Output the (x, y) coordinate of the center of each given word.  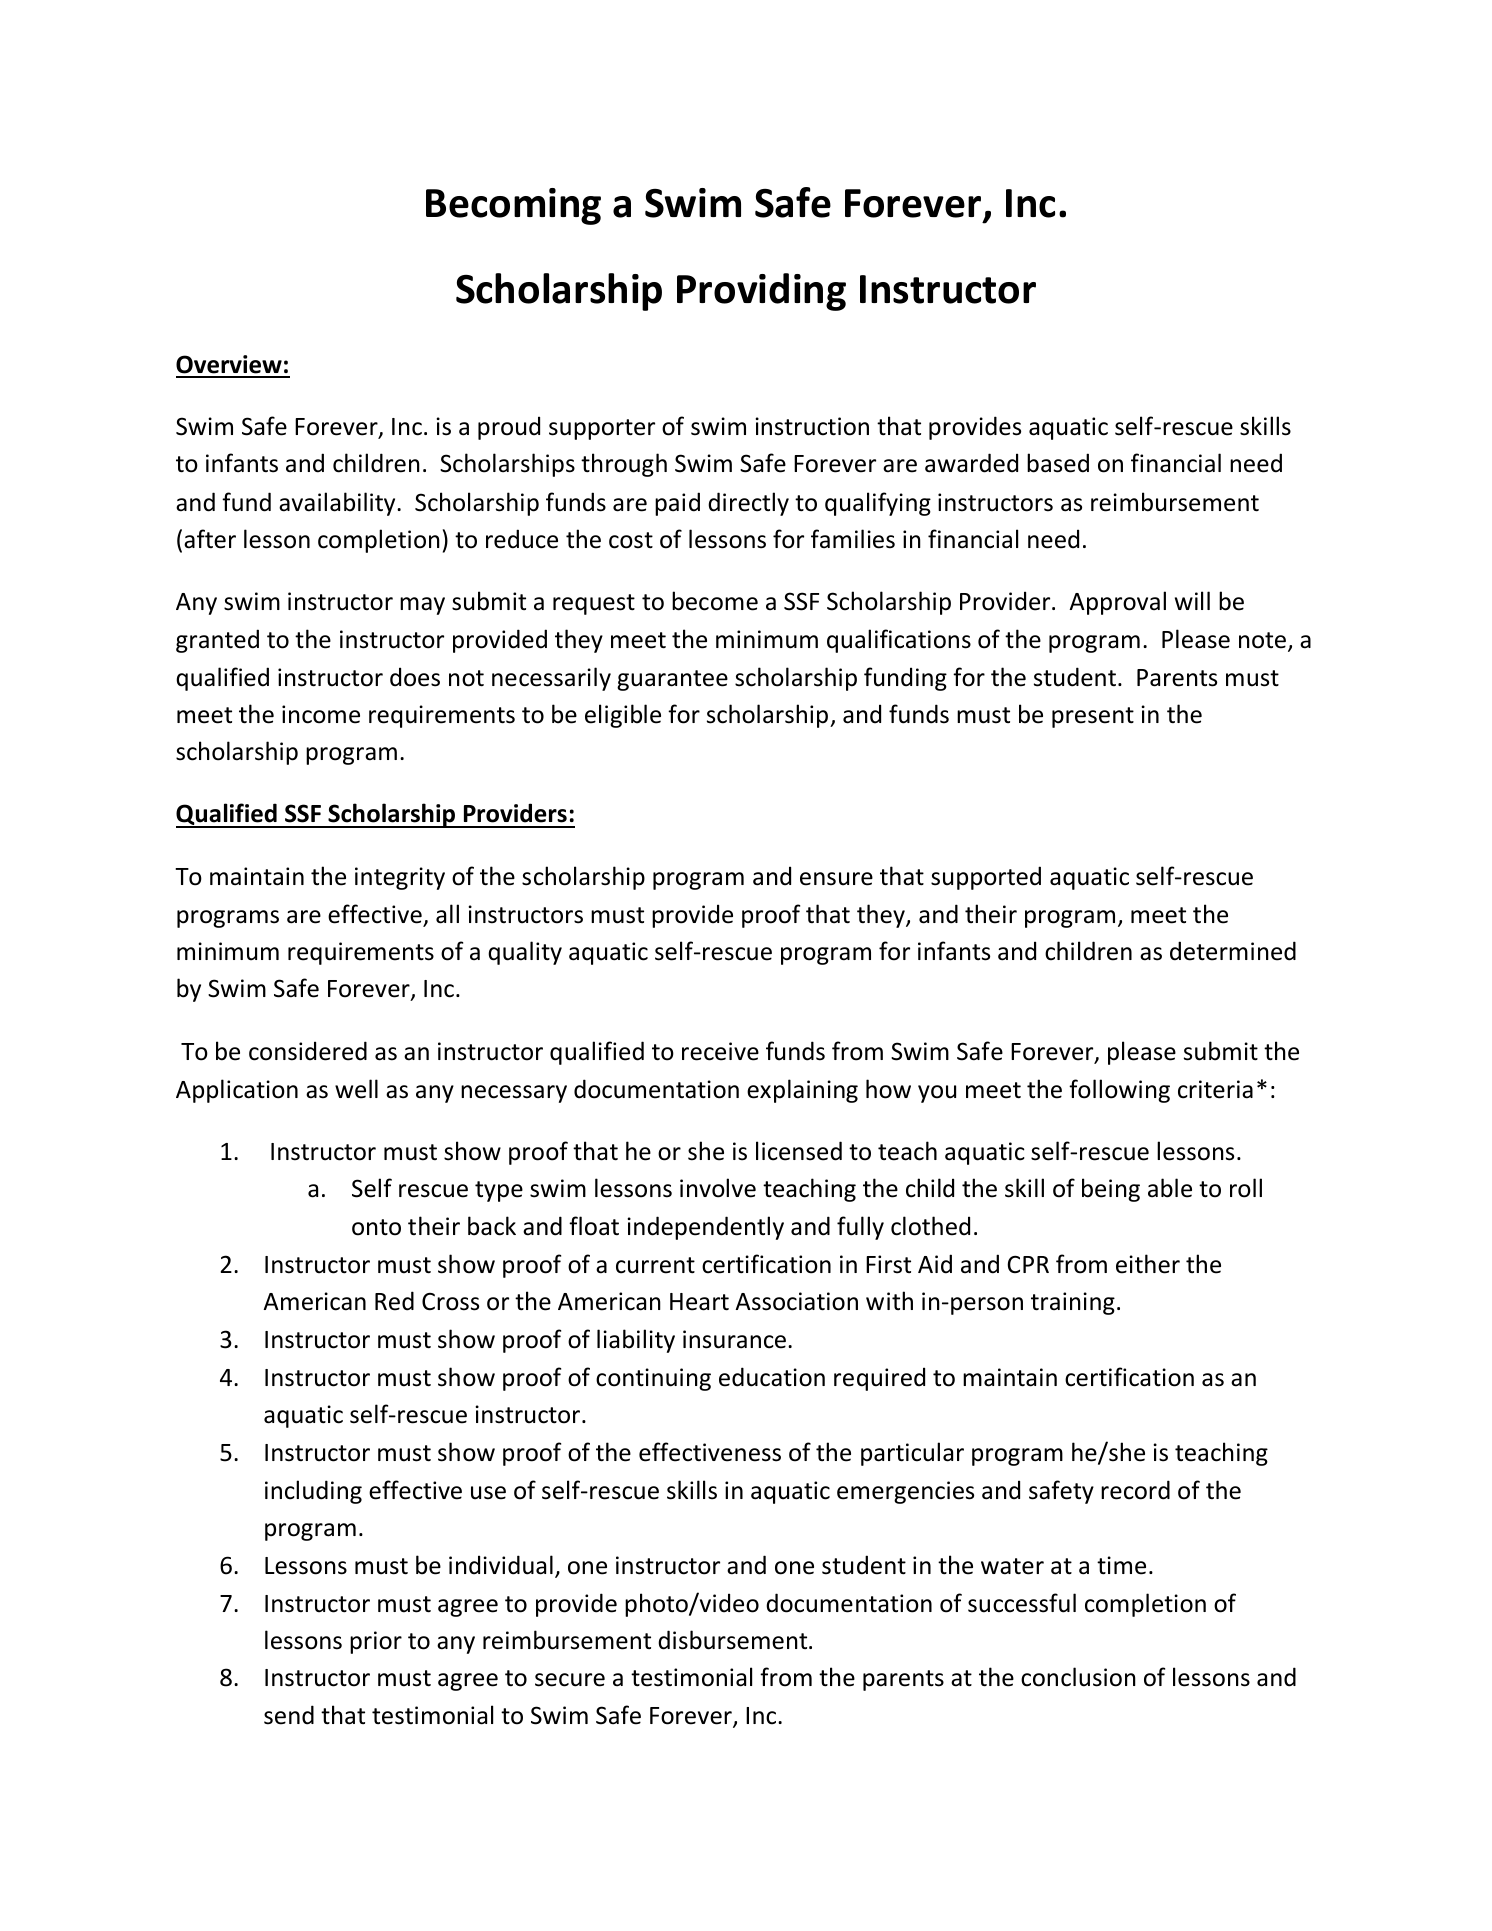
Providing (761, 292)
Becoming (513, 206)
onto (376, 1227)
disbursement (734, 1640)
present (1093, 717)
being (1111, 1190)
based (1058, 463)
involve (718, 1188)
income (321, 714)
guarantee (672, 680)
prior (376, 1642)
